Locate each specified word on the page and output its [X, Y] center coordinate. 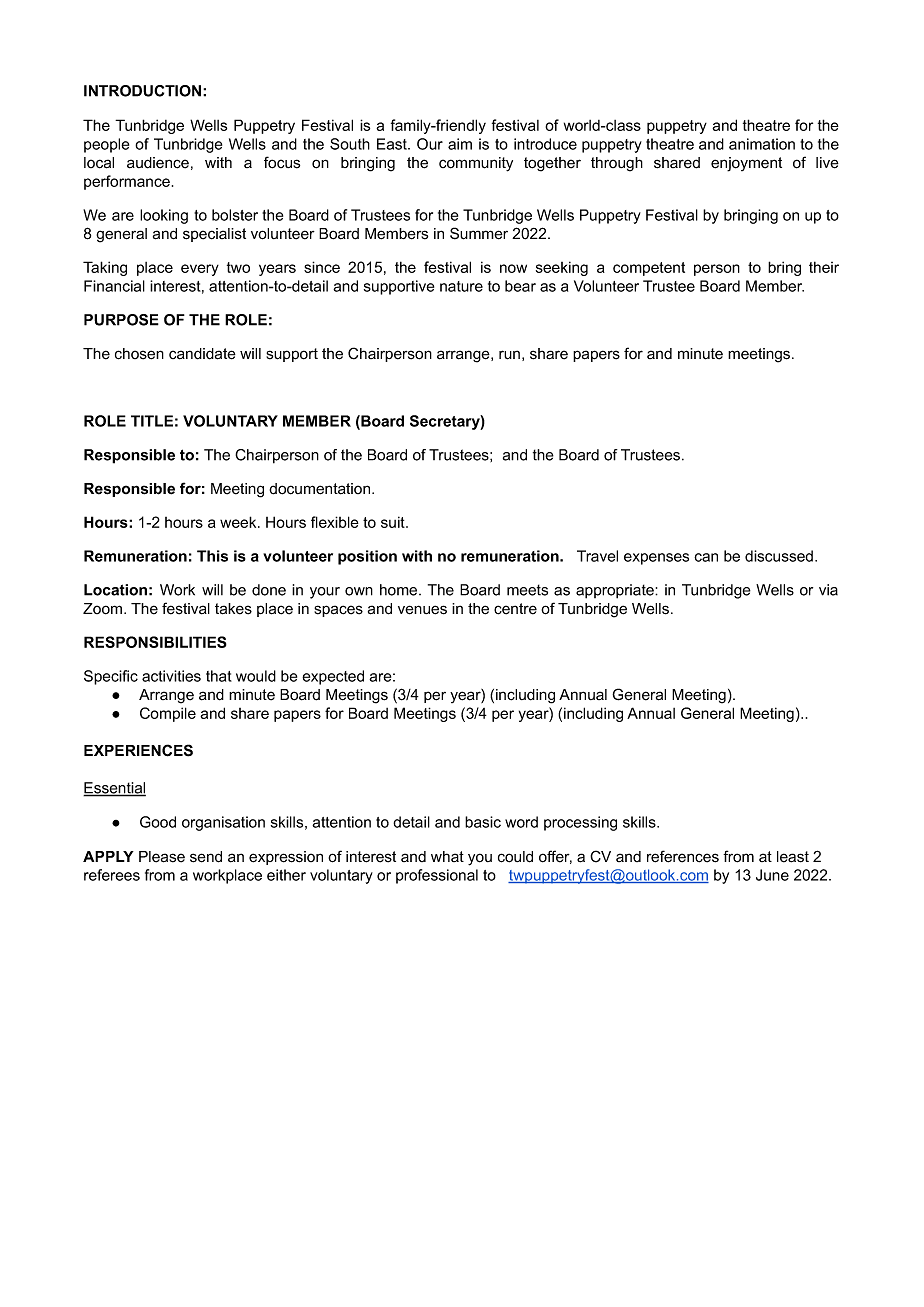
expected [333, 677]
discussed [779, 556]
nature [461, 286]
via [828, 590]
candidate [202, 354]
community [476, 164]
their [824, 267]
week [239, 522]
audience [158, 163]
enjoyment [746, 164]
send [206, 857]
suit [394, 522]
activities [171, 676]
